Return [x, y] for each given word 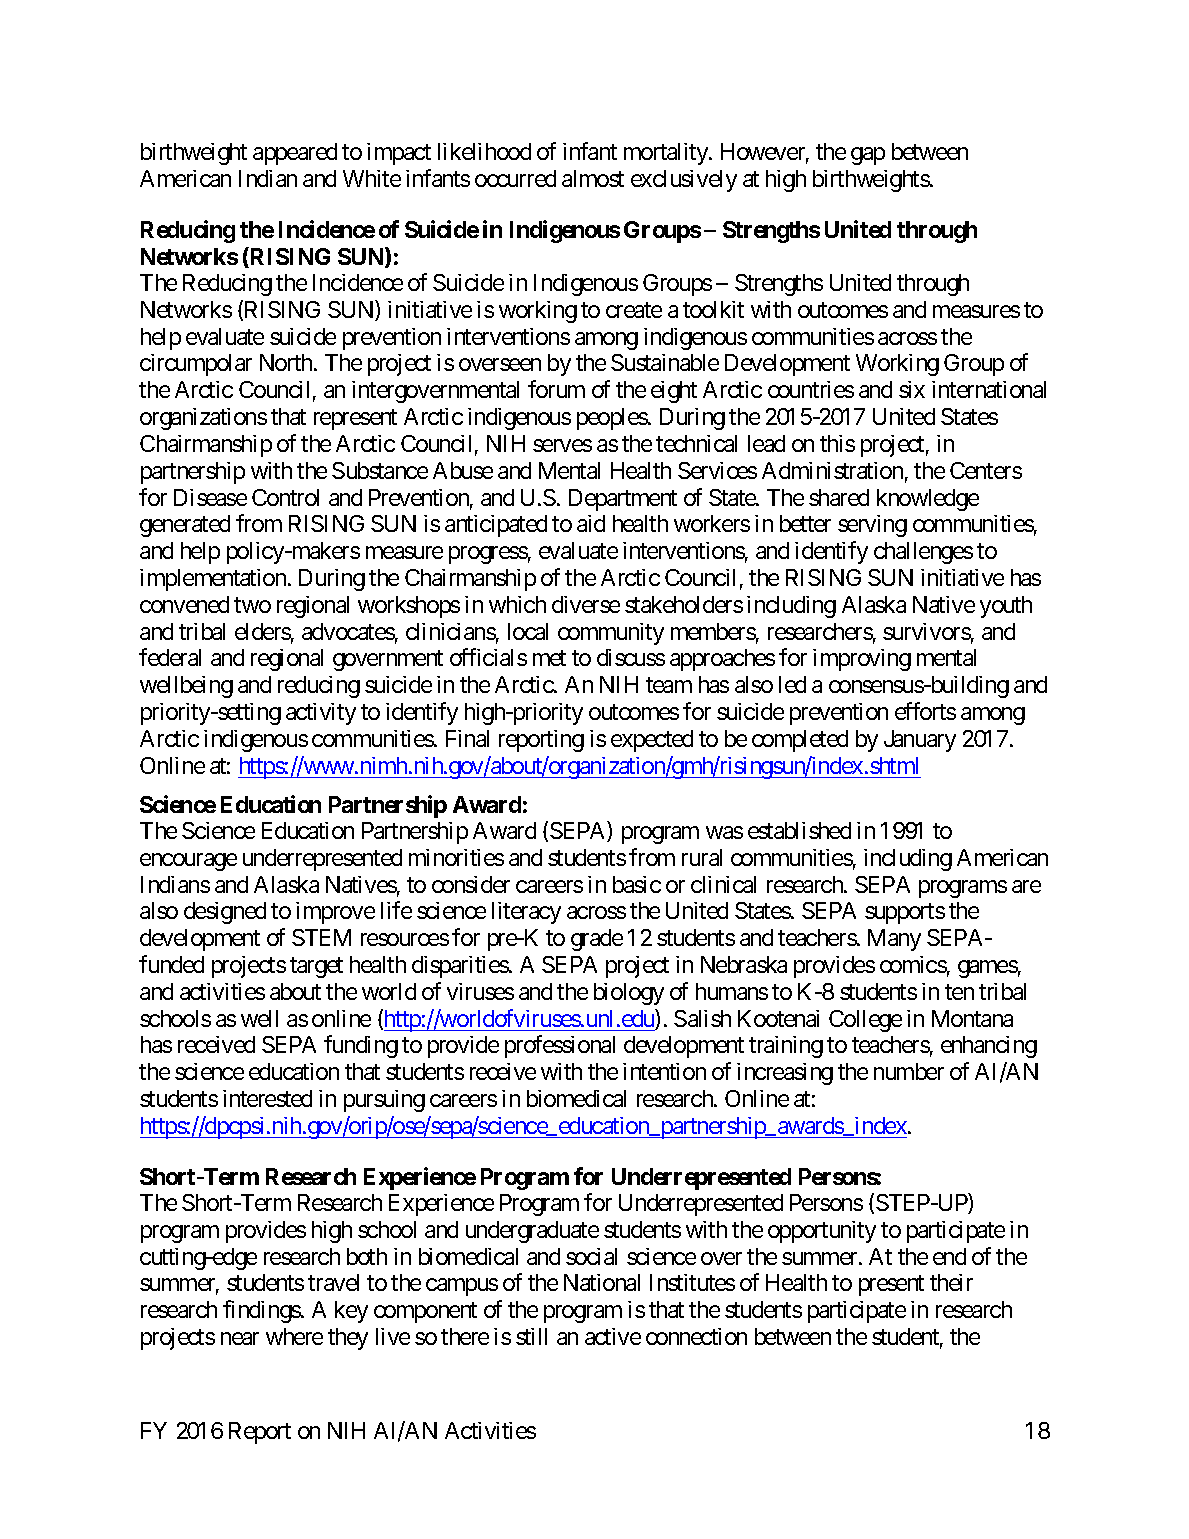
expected [652, 741]
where [294, 1336]
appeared [295, 154]
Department [623, 500]
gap [868, 156]
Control [285, 497]
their [951, 1282]
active [613, 1336]
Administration [832, 470]
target [316, 968]
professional [560, 1047]
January [920, 741]
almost [593, 178]
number [909, 1071]
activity [321, 714]
